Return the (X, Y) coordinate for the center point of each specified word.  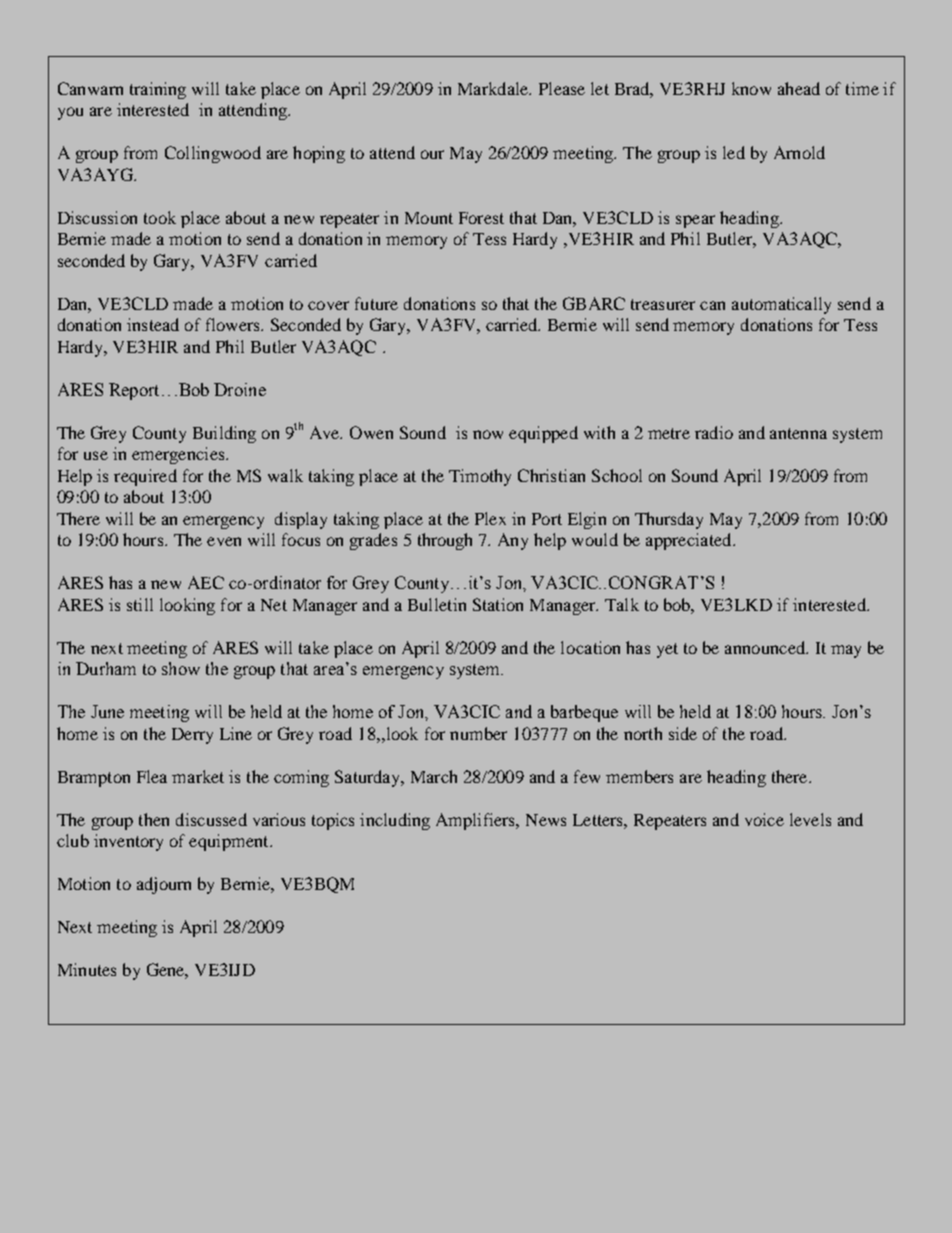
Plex (490, 518)
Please (562, 88)
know (751, 88)
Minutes (87, 969)
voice (764, 819)
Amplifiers (477, 821)
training (158, 90)
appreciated (690, 541)
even (224, 541)
